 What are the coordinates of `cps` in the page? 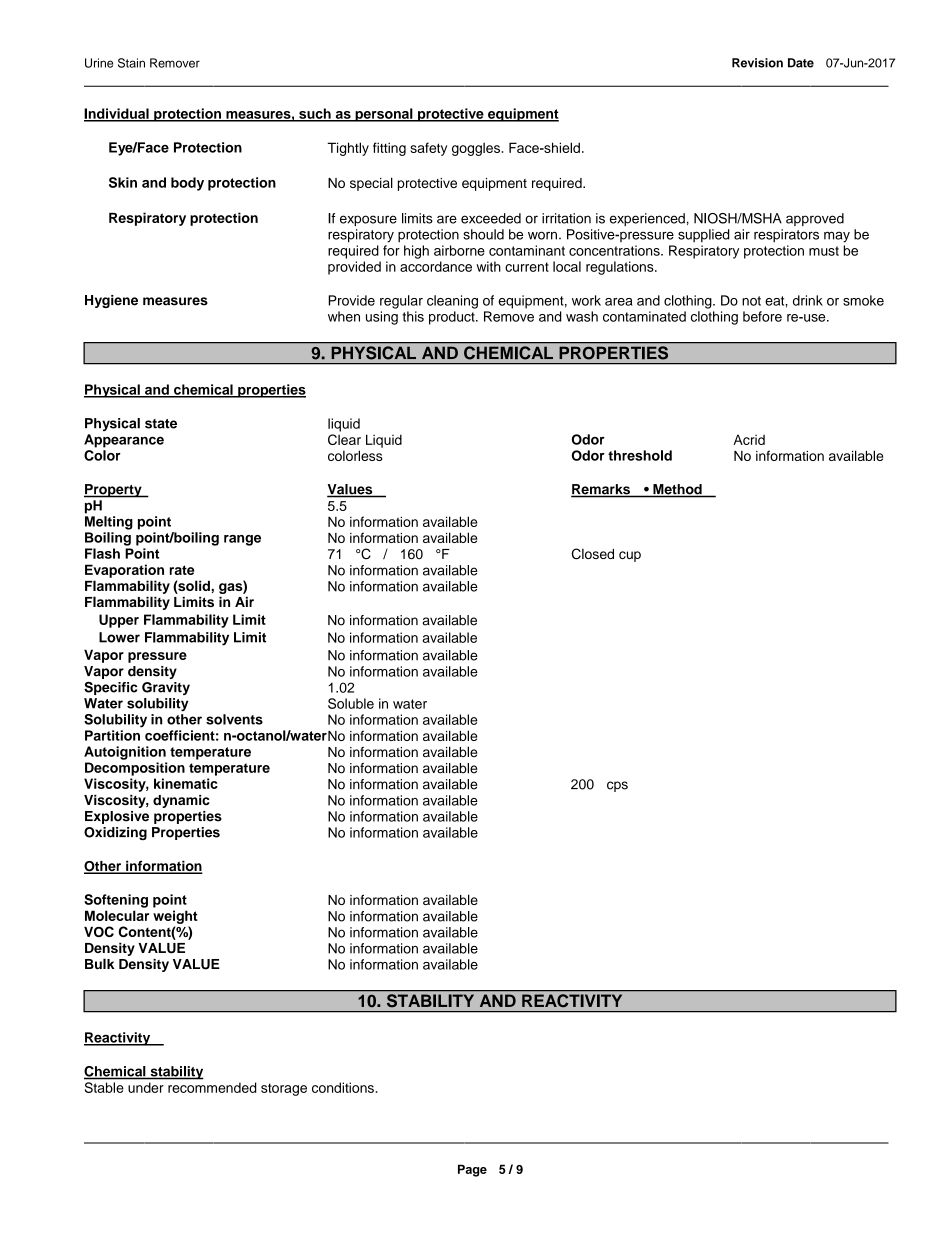 It's located at (617, 786).
